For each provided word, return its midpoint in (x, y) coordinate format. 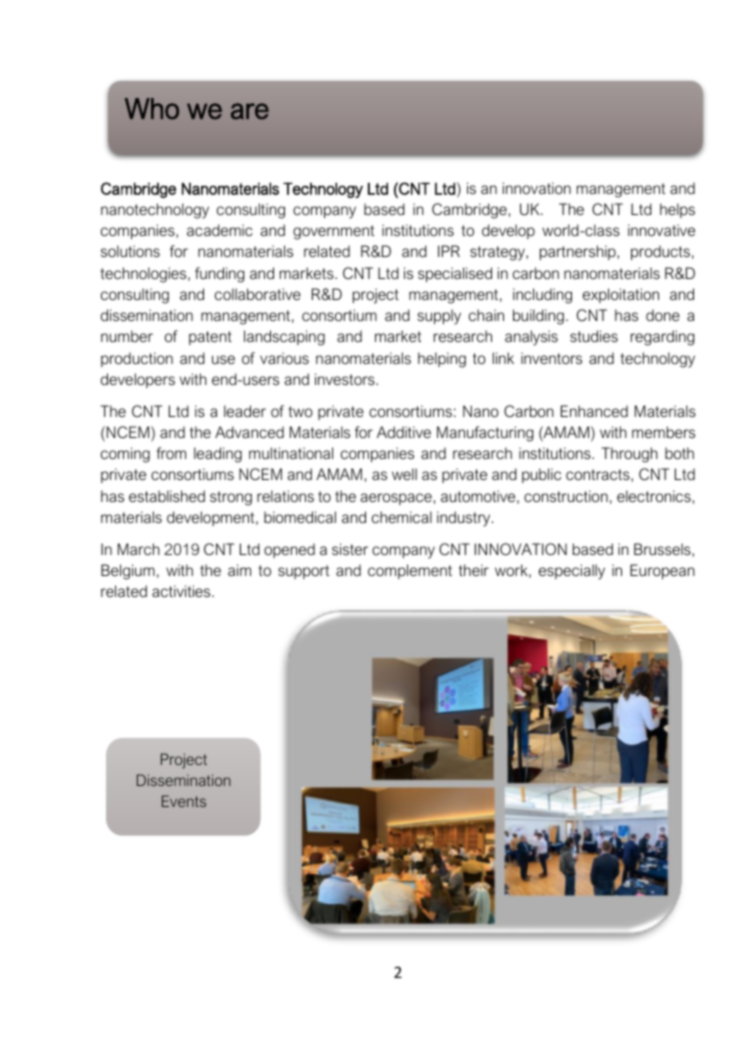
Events (184, 801)
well (404, 474)
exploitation (621, 295)
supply (439, 317)
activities (182, 591)
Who (152, 109)
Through (630, 455)
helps (677, 210)
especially (572, 572)
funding (219, 275)
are (250, 111)
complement (410, 571)
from (171, 453)
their (474, 570)
